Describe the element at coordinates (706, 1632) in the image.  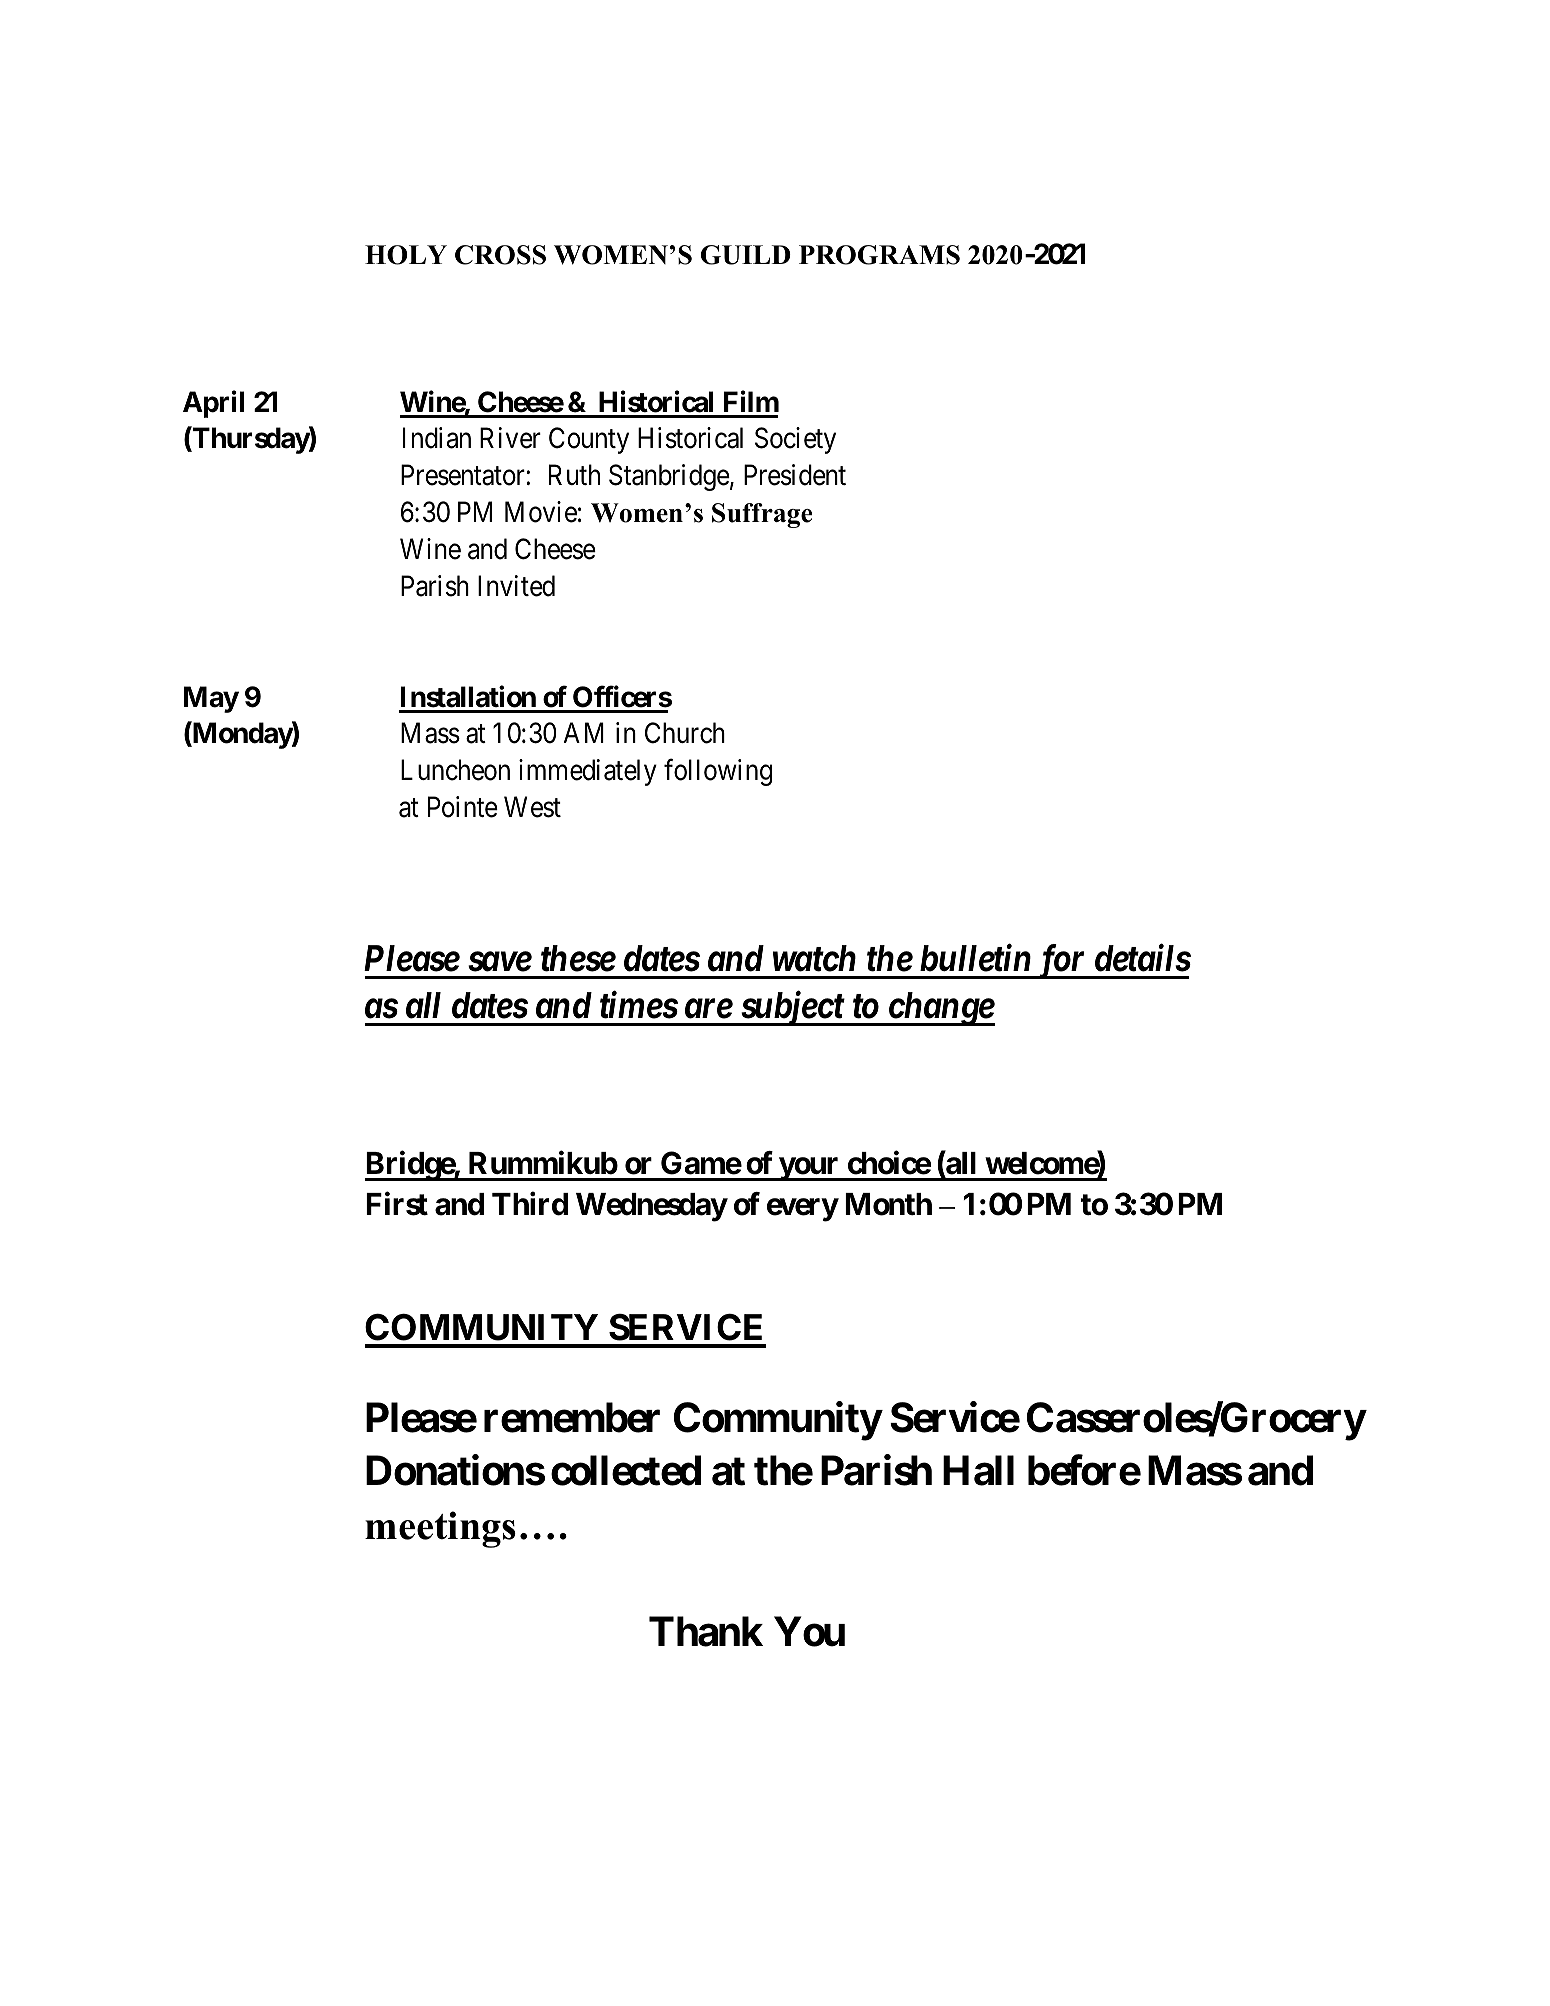
I see `Thank` at that location.
